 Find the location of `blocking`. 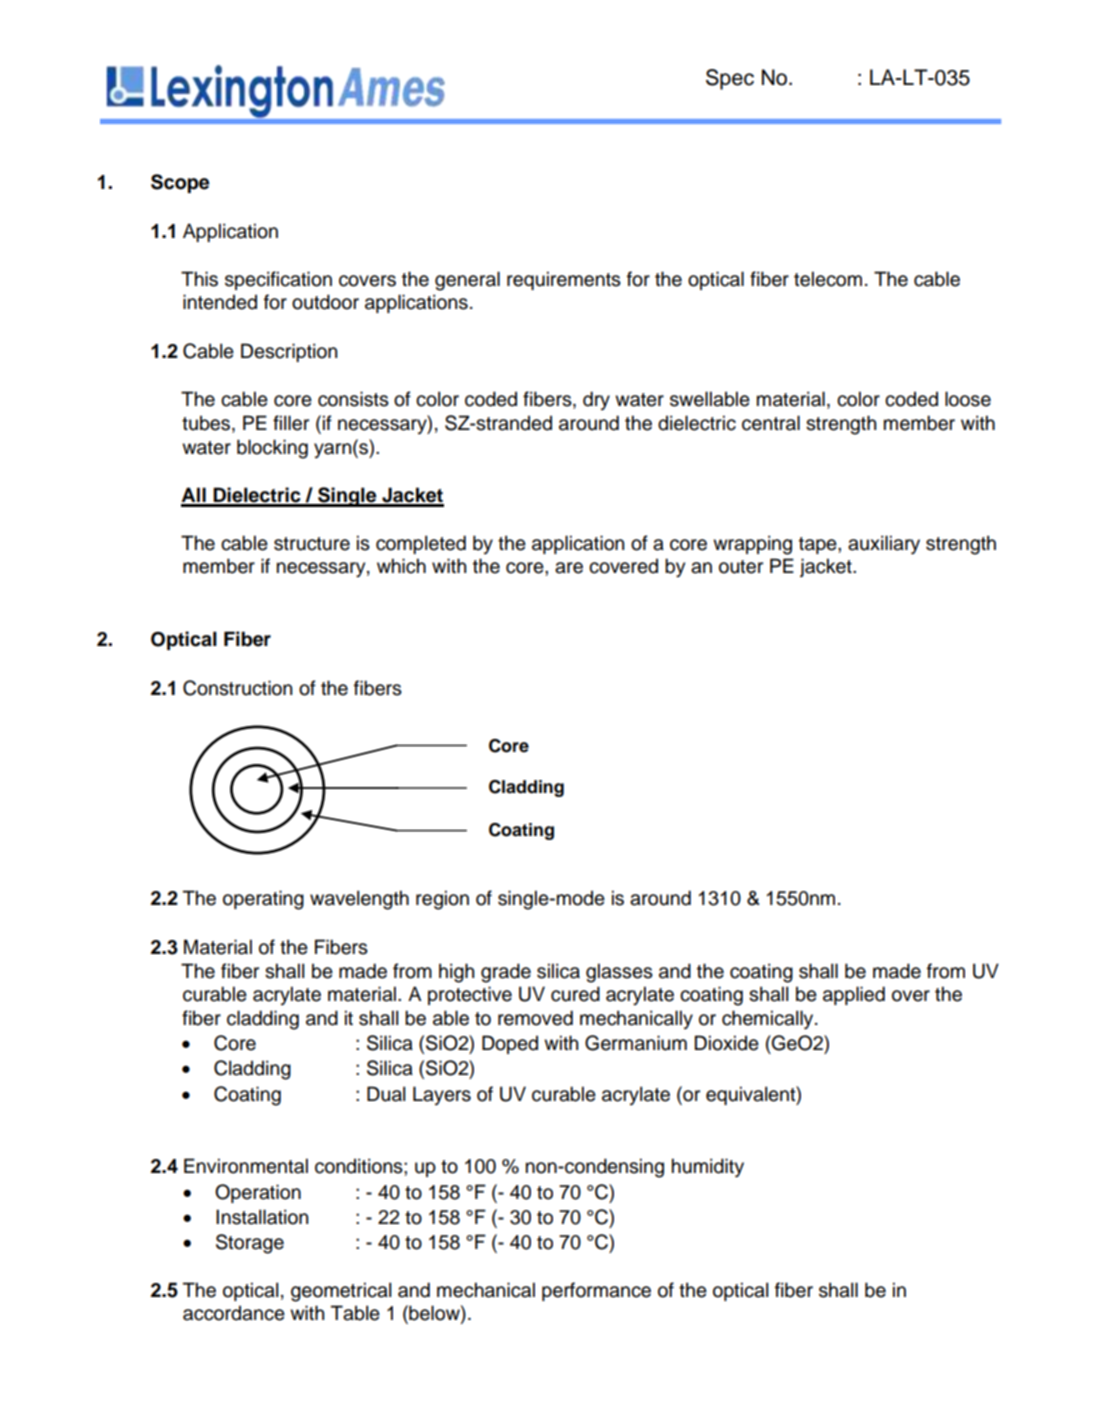

blocking is located at coordinates (272, 449).
